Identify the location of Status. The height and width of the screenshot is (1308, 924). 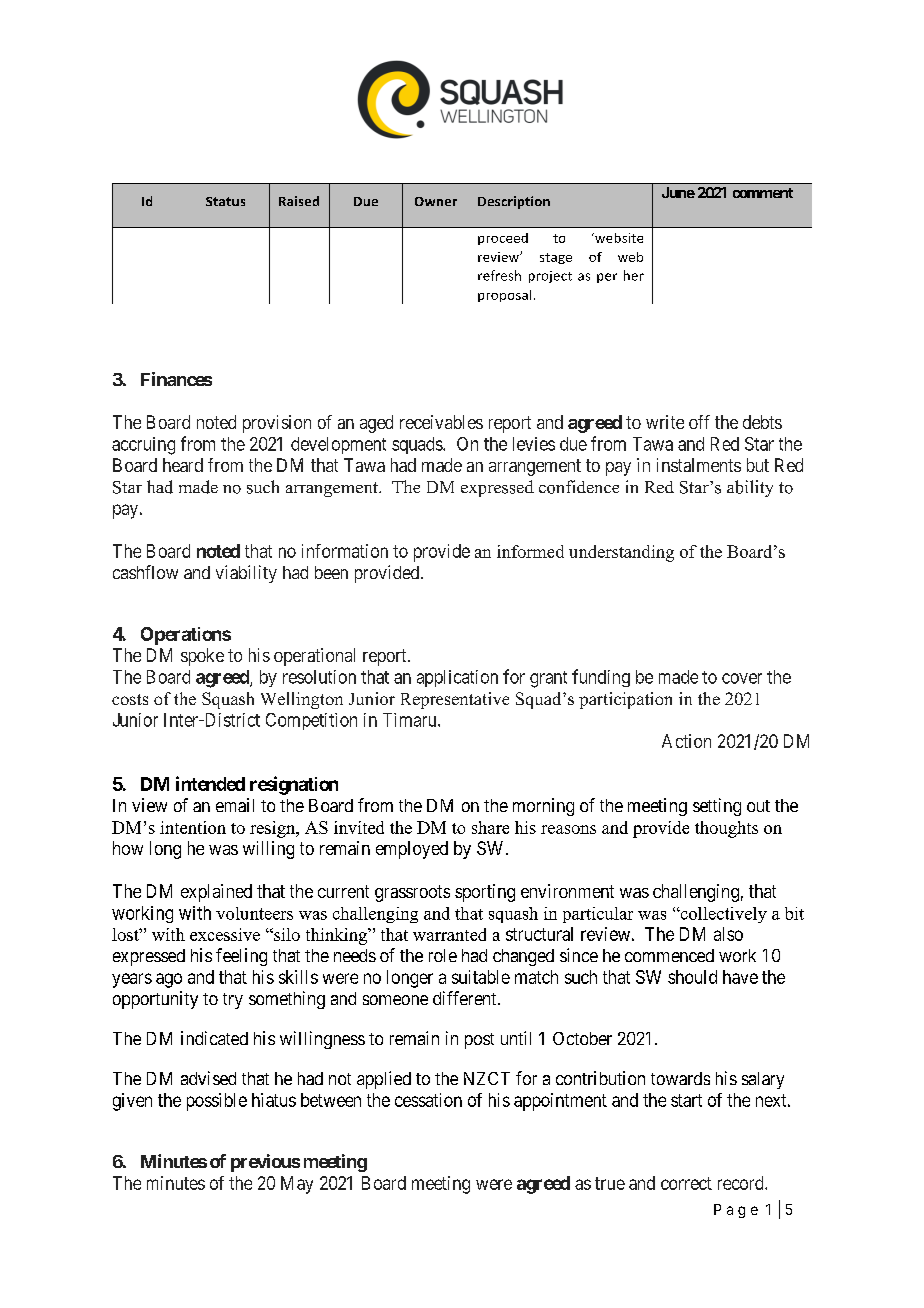
(225, 201).
